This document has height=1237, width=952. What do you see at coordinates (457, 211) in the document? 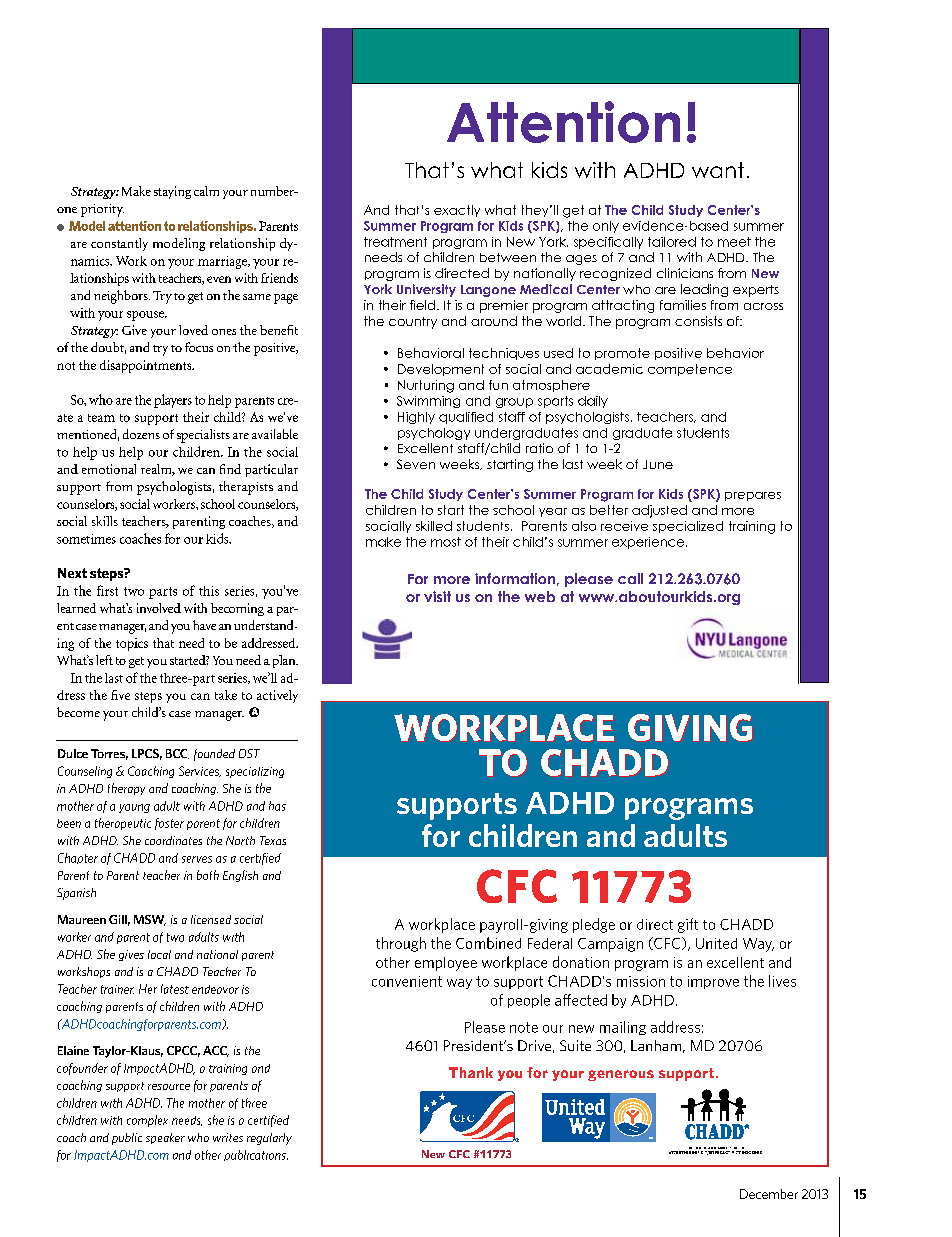
I see `exactly` at bounding box center [457, 211].
